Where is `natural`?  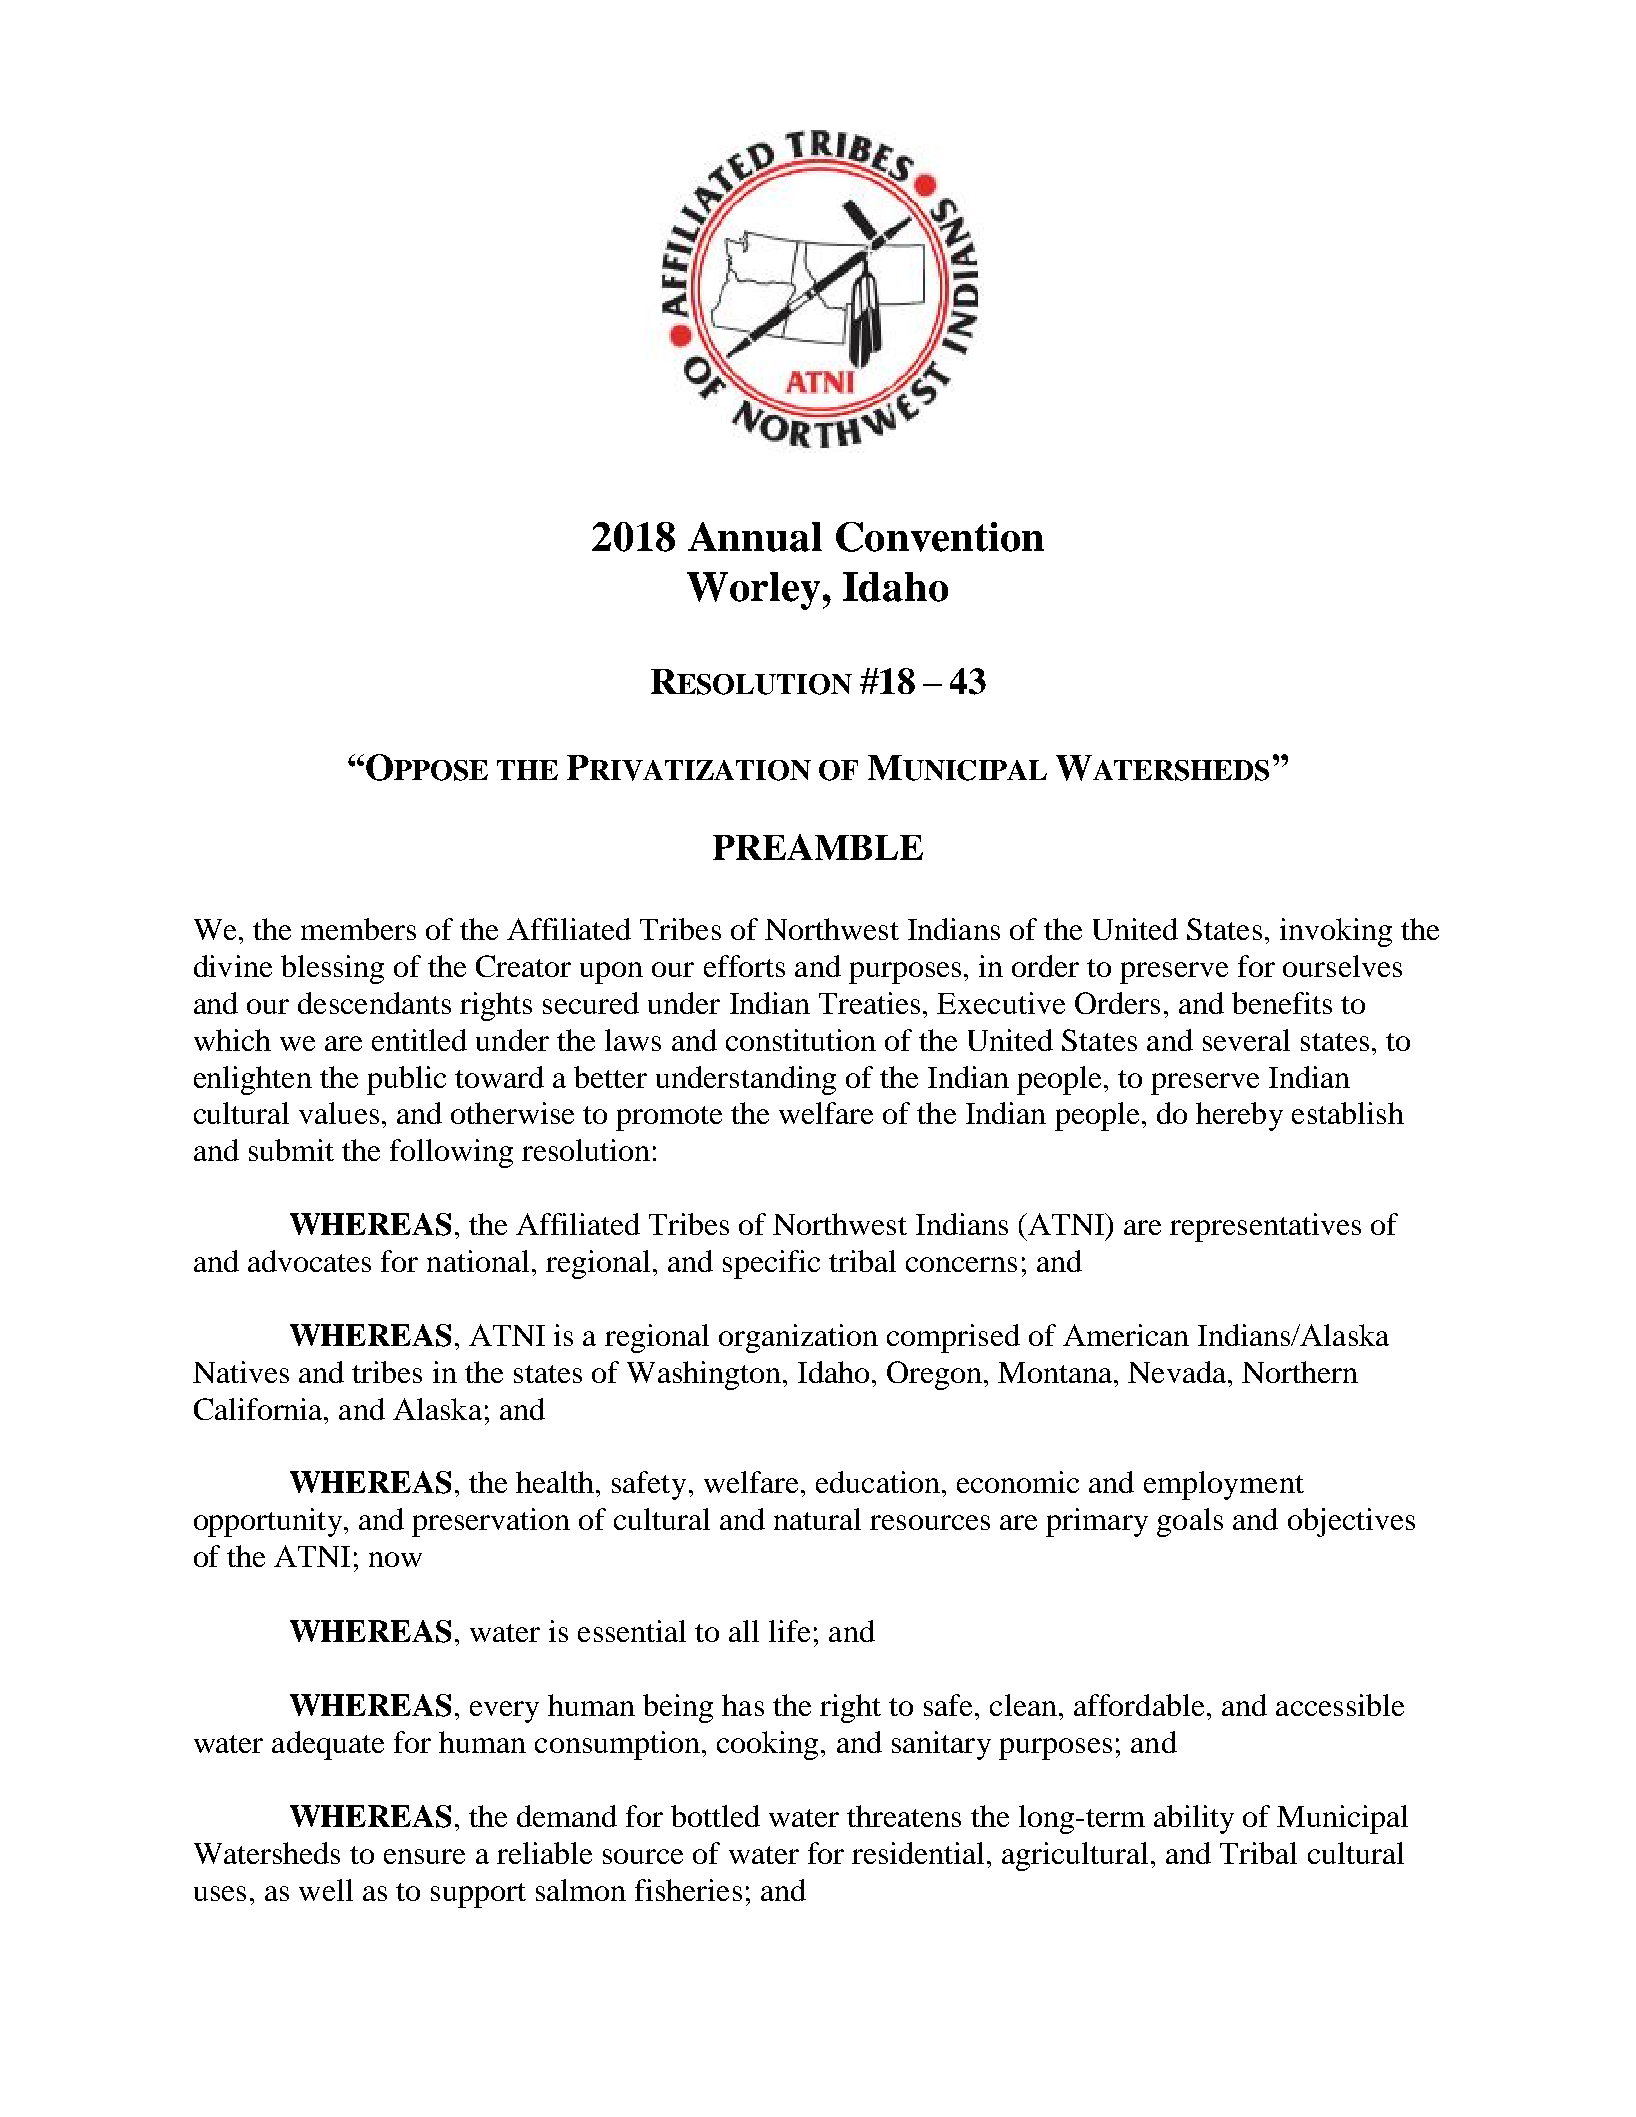
natural is located at coordinates (817, 1519).
